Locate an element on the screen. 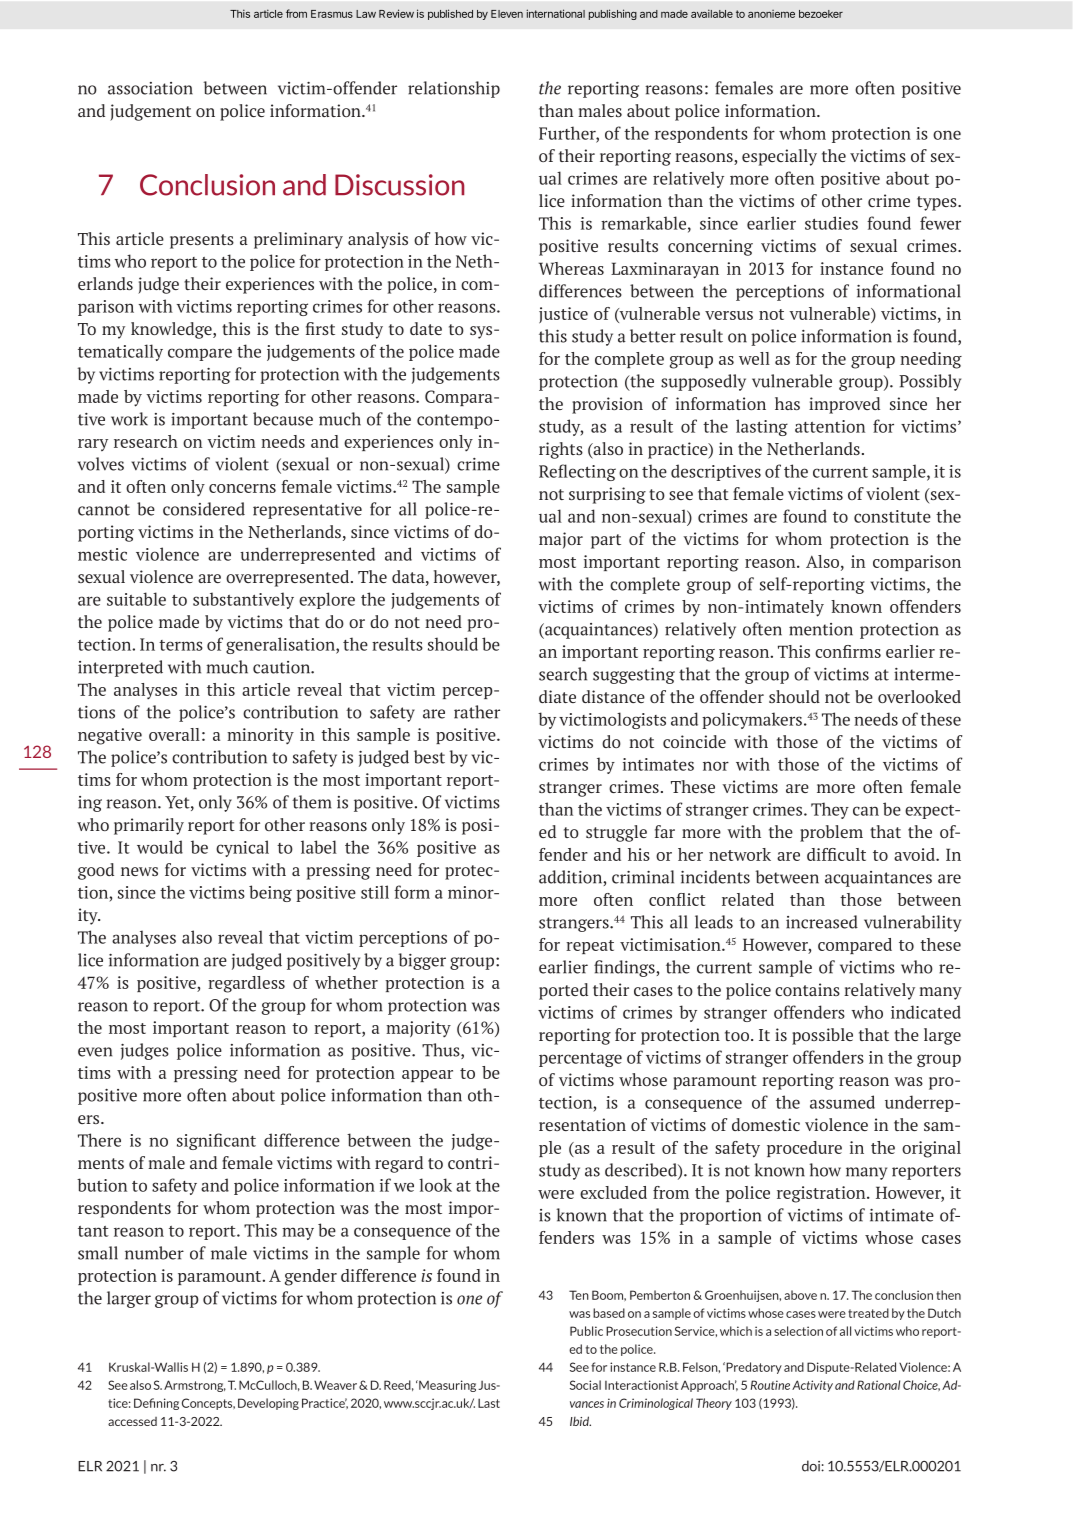 Image resolution: width=1073 pixels, height=1518 pixels. Armstrong is located at coordinates (195, 1386).
